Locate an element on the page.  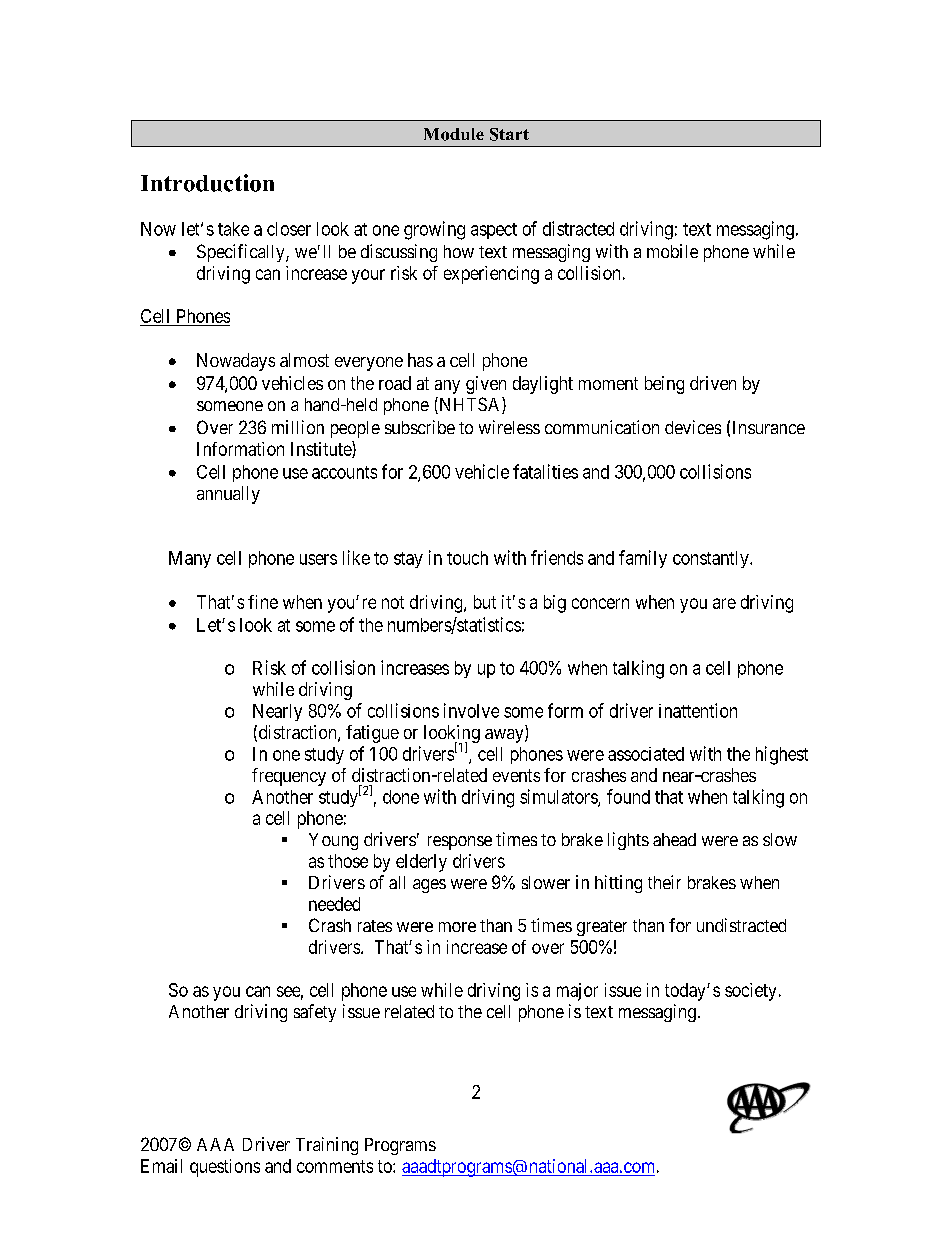
devices is located at coordinates (693, 427).
